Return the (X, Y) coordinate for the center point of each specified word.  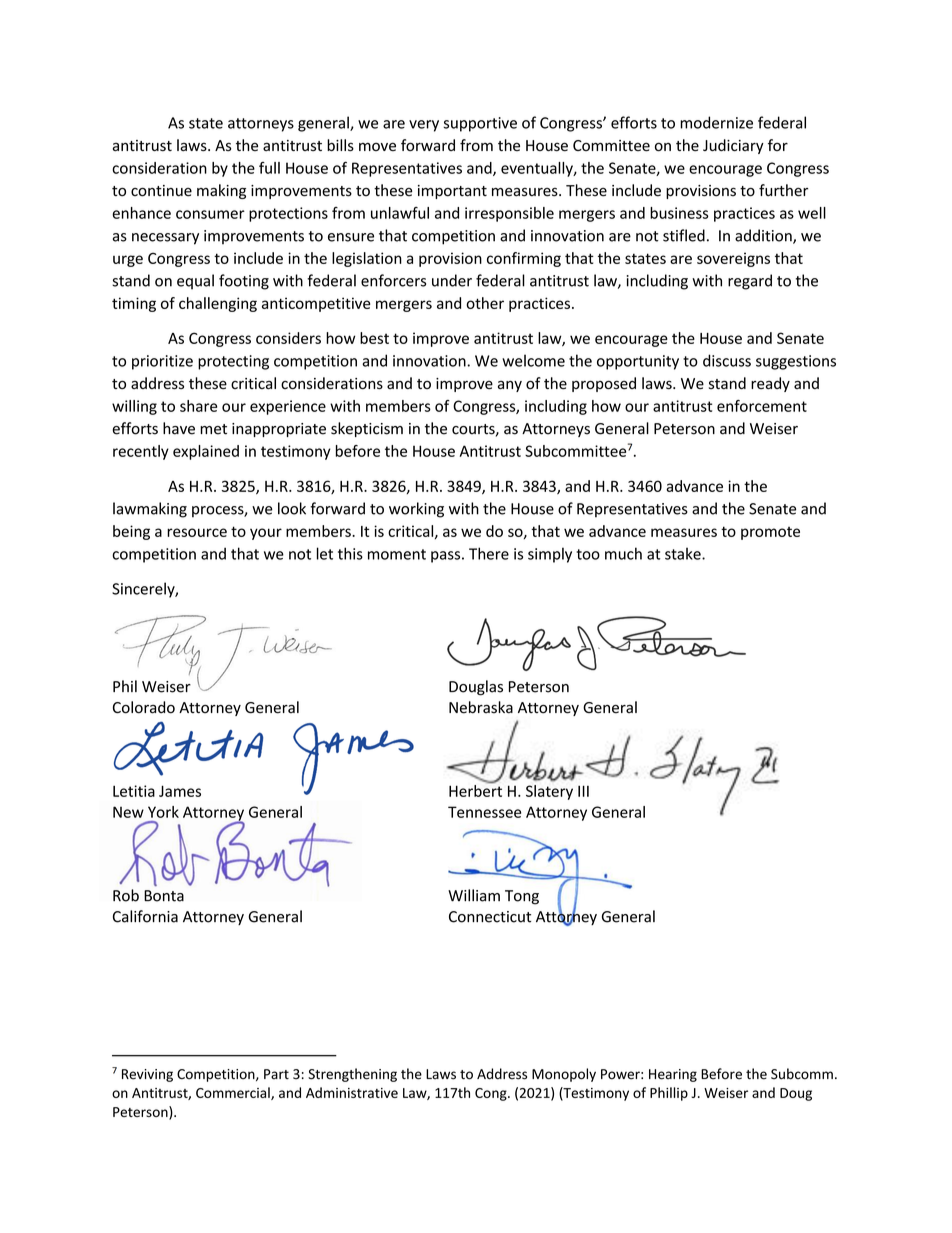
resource (197, 532)
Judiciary (733, 146)
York (163, 812)
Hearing (673, 1075)
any (510, 386)
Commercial (234, 1093)
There (489, 553)
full (269, 168)
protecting (233, 362)
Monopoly (564, 1075)
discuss (727, 360)
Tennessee (484, 812)
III (583, 791)
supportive (480, 124)
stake (684, 553)
